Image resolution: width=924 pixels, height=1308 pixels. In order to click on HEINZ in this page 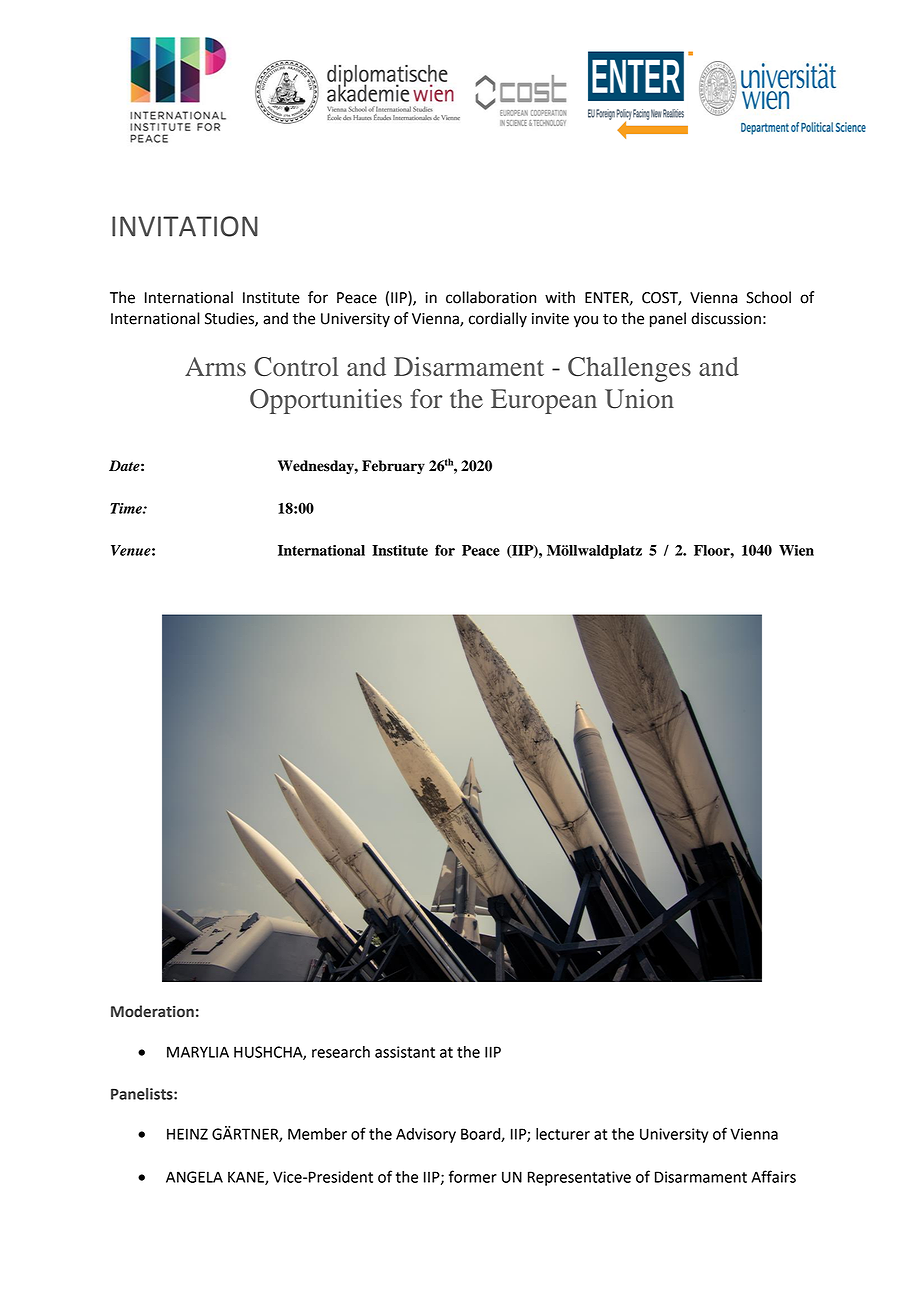, I will do `click(187, 1134)`.
